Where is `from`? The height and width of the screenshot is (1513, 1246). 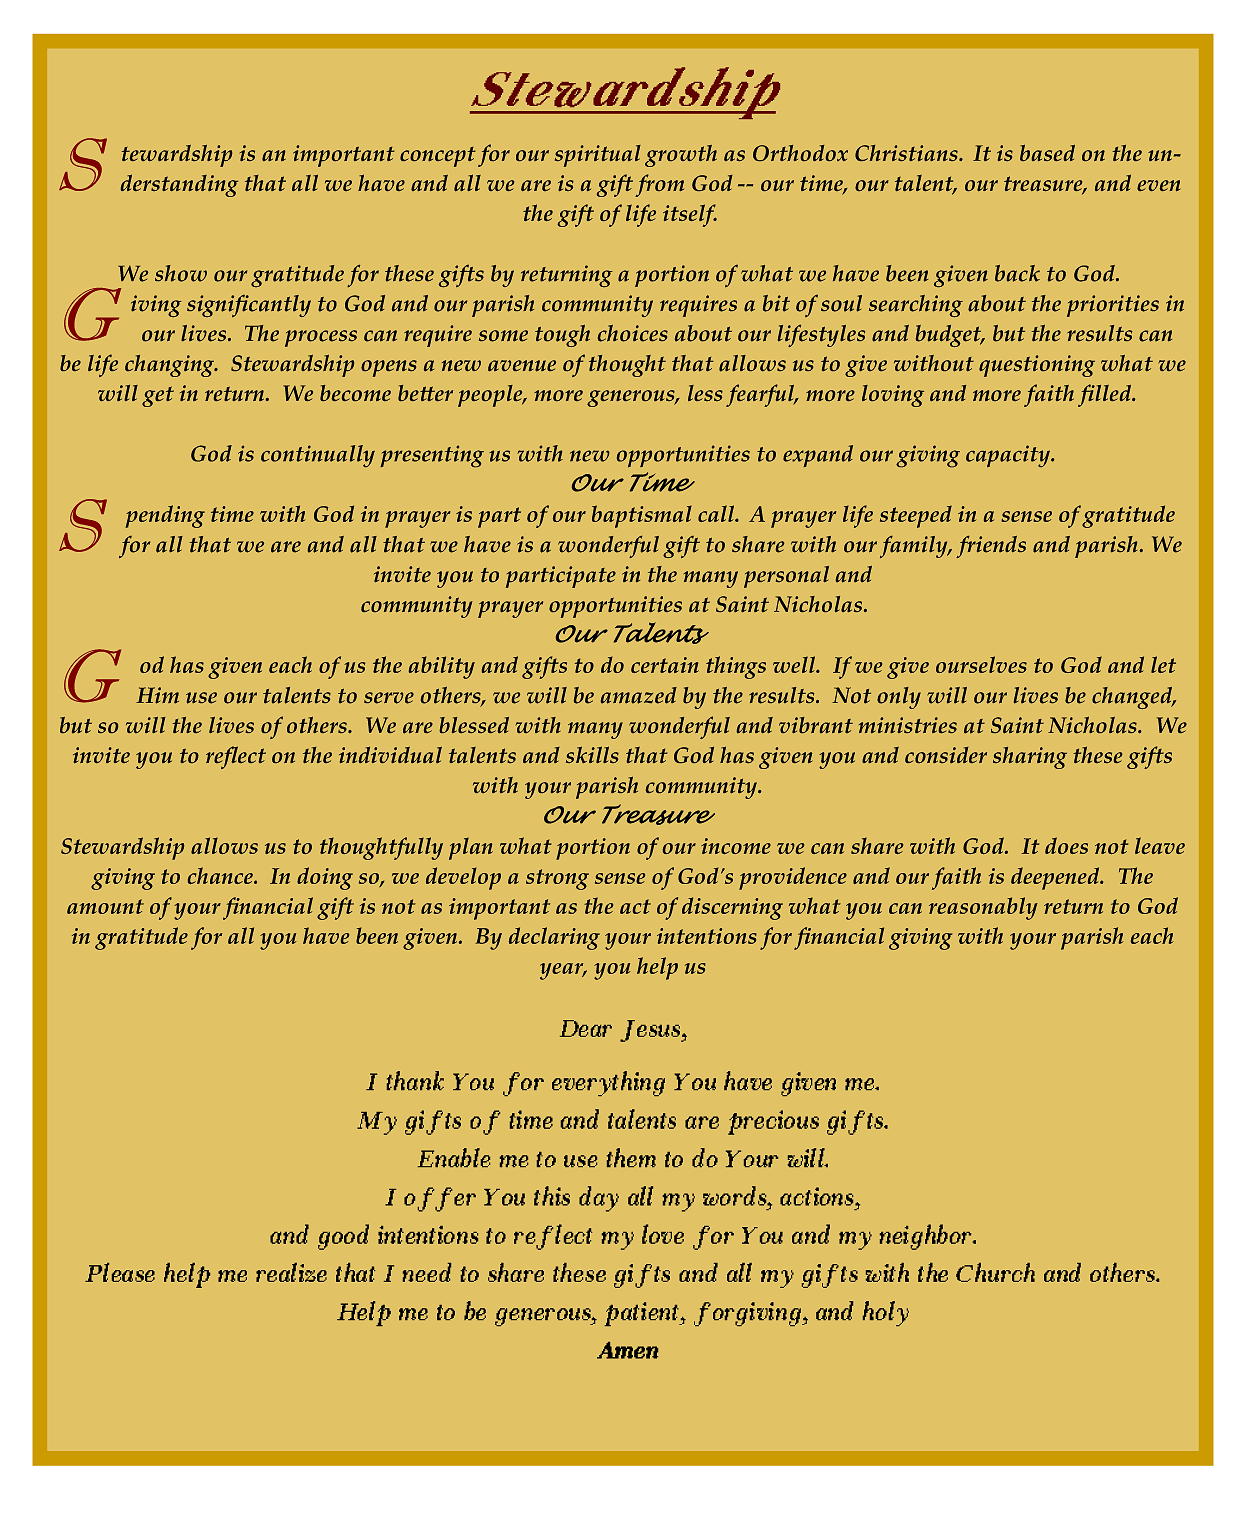
from is located at coordinates (659, 185).
